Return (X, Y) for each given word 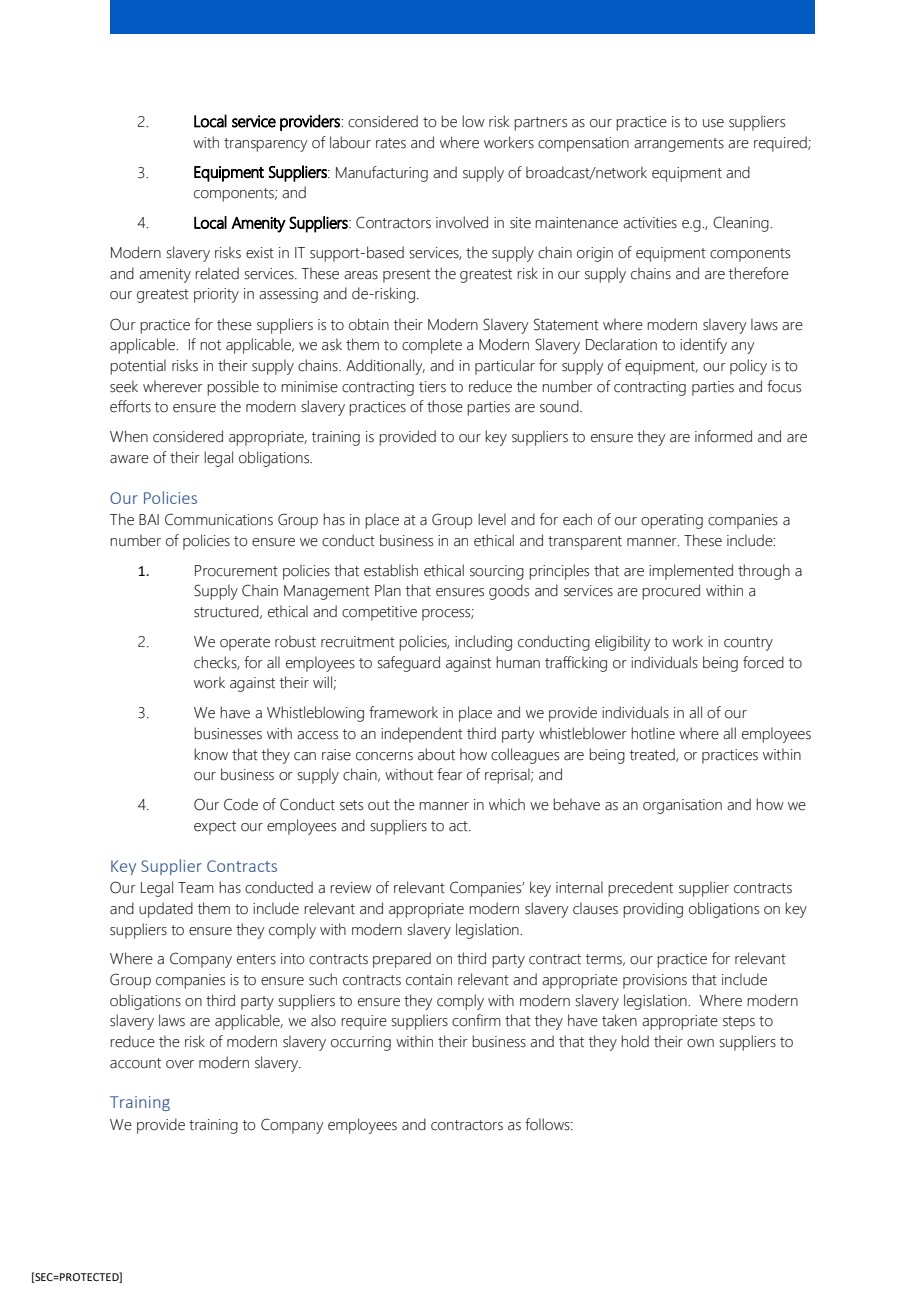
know (211, 754)
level (492, 519)
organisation (682, 806)
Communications (219, 519)
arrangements (679, 145)
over (180, 1064)
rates (391, 143)
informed (723, 436)
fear (450, 774)
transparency (266, 145)
